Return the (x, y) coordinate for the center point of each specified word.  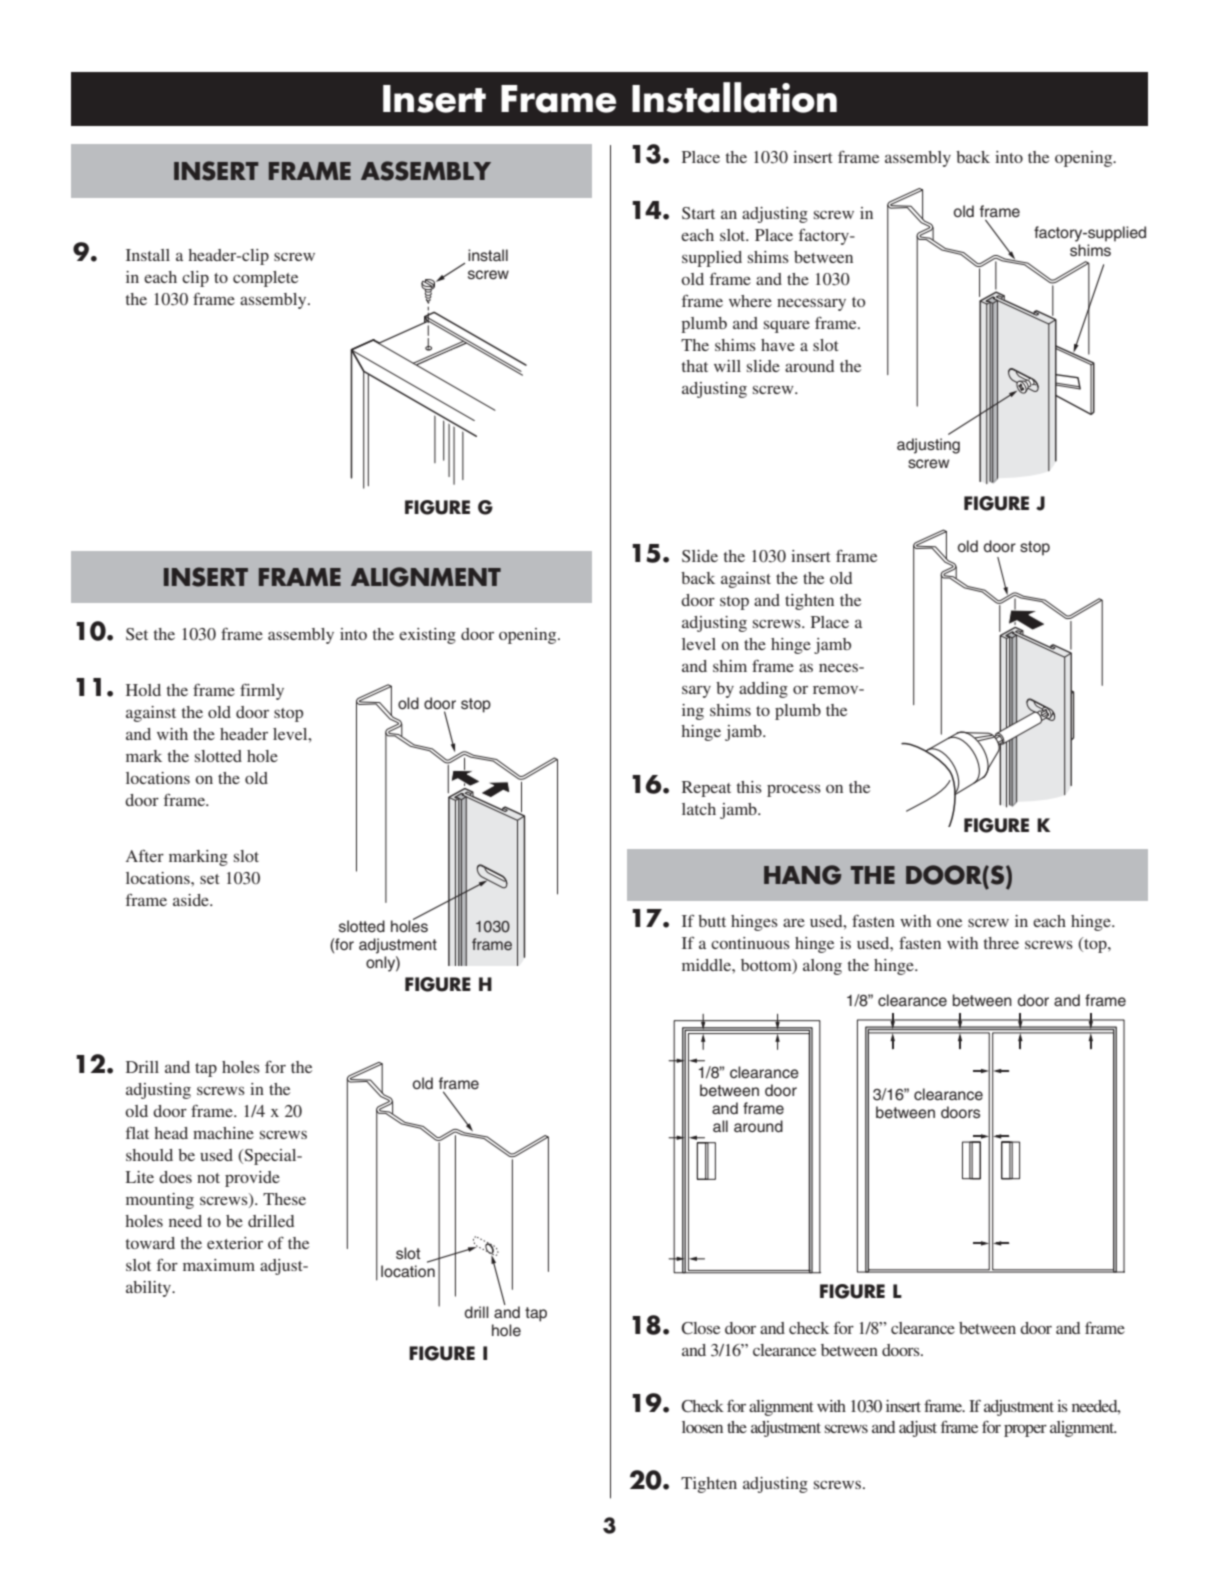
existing (427, 636)
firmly (262, 692)
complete (265, 279)
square (787, 326)
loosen (702, 1427)
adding (763, 690)
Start (698, 213)
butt (712, 921)
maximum (219, 1265)
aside (192, 900)
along (822, 967)
